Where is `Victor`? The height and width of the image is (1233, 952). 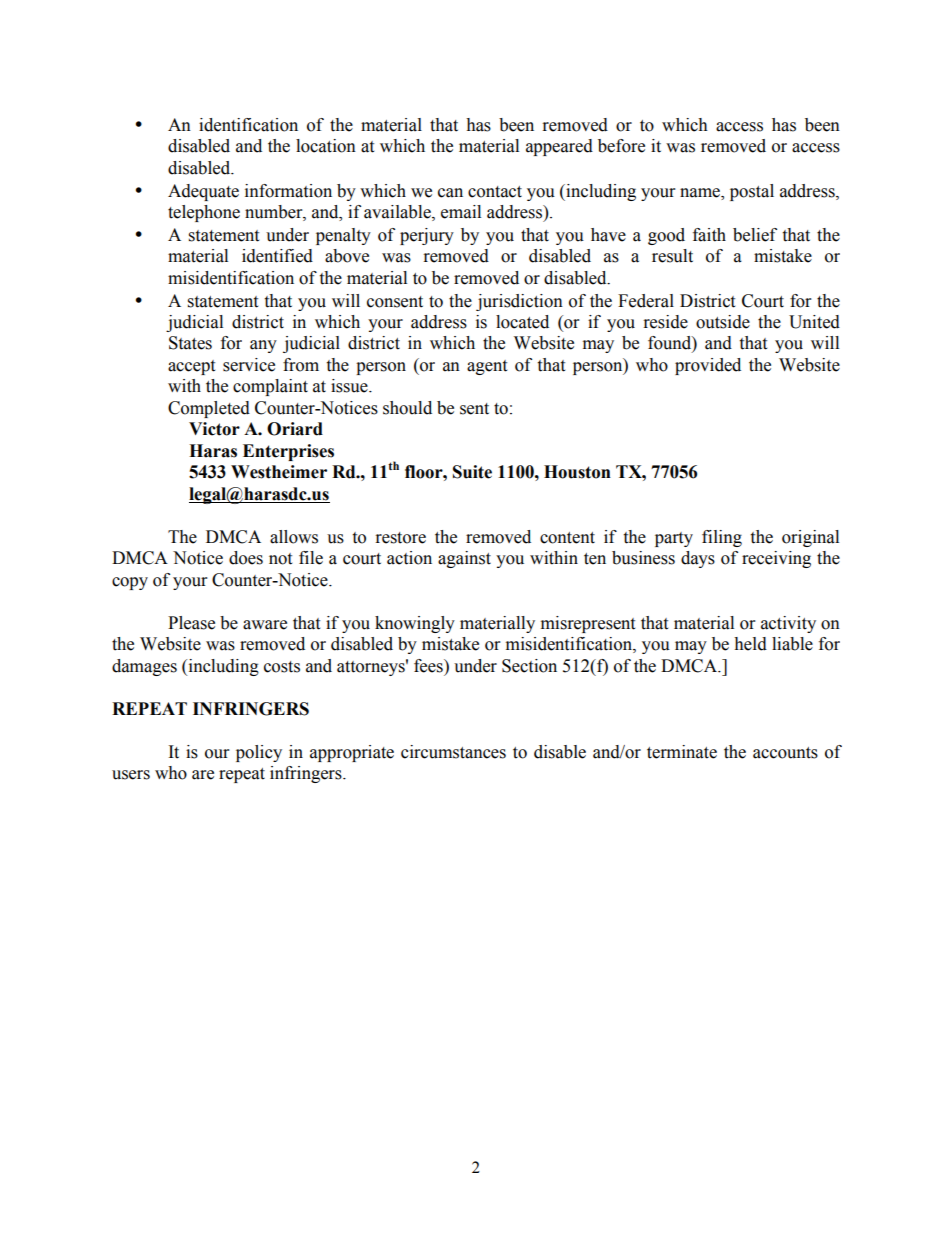
Victor is located at coordinates (214, 429).
